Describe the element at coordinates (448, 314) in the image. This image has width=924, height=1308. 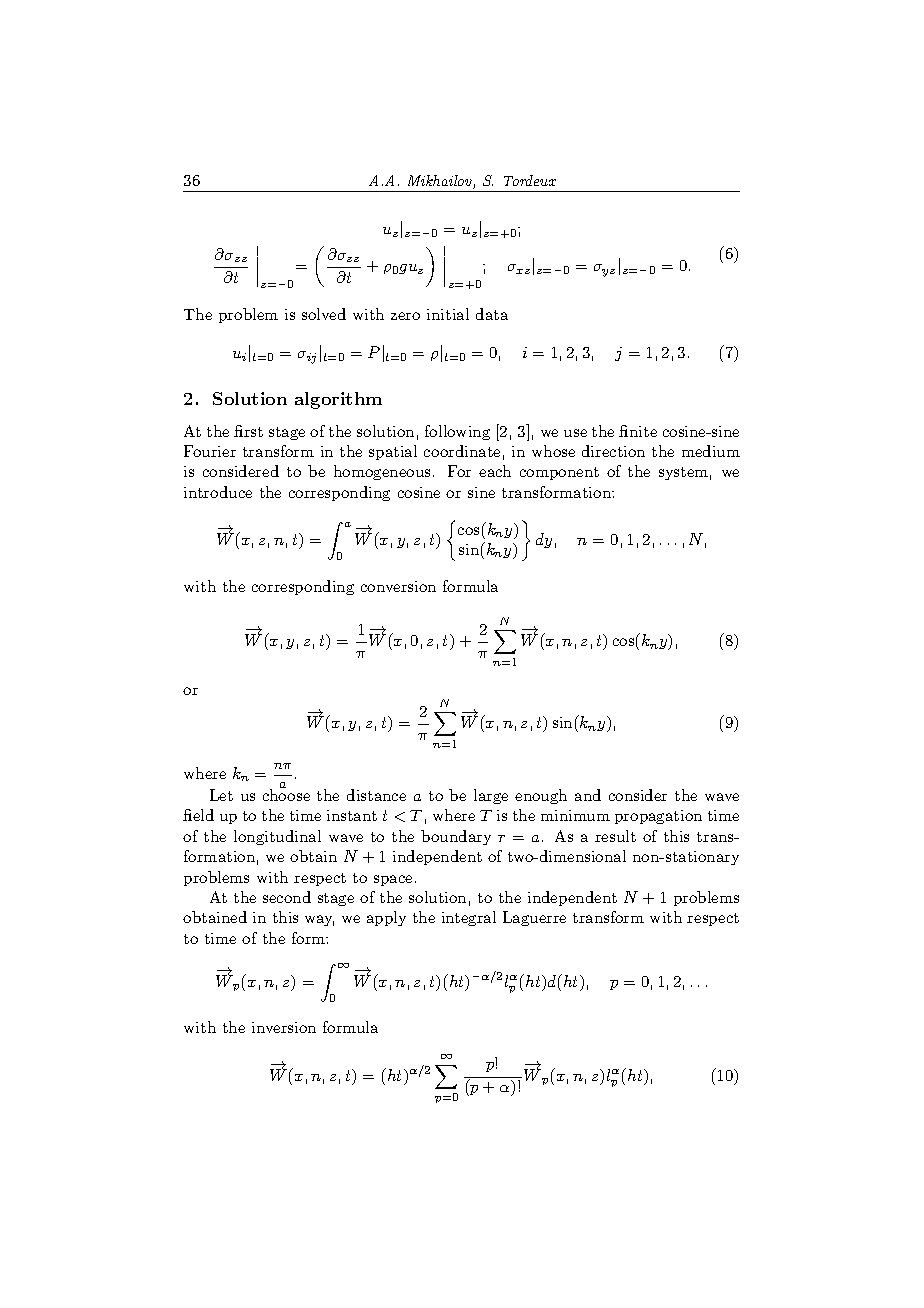
I see `initial` at that location.
